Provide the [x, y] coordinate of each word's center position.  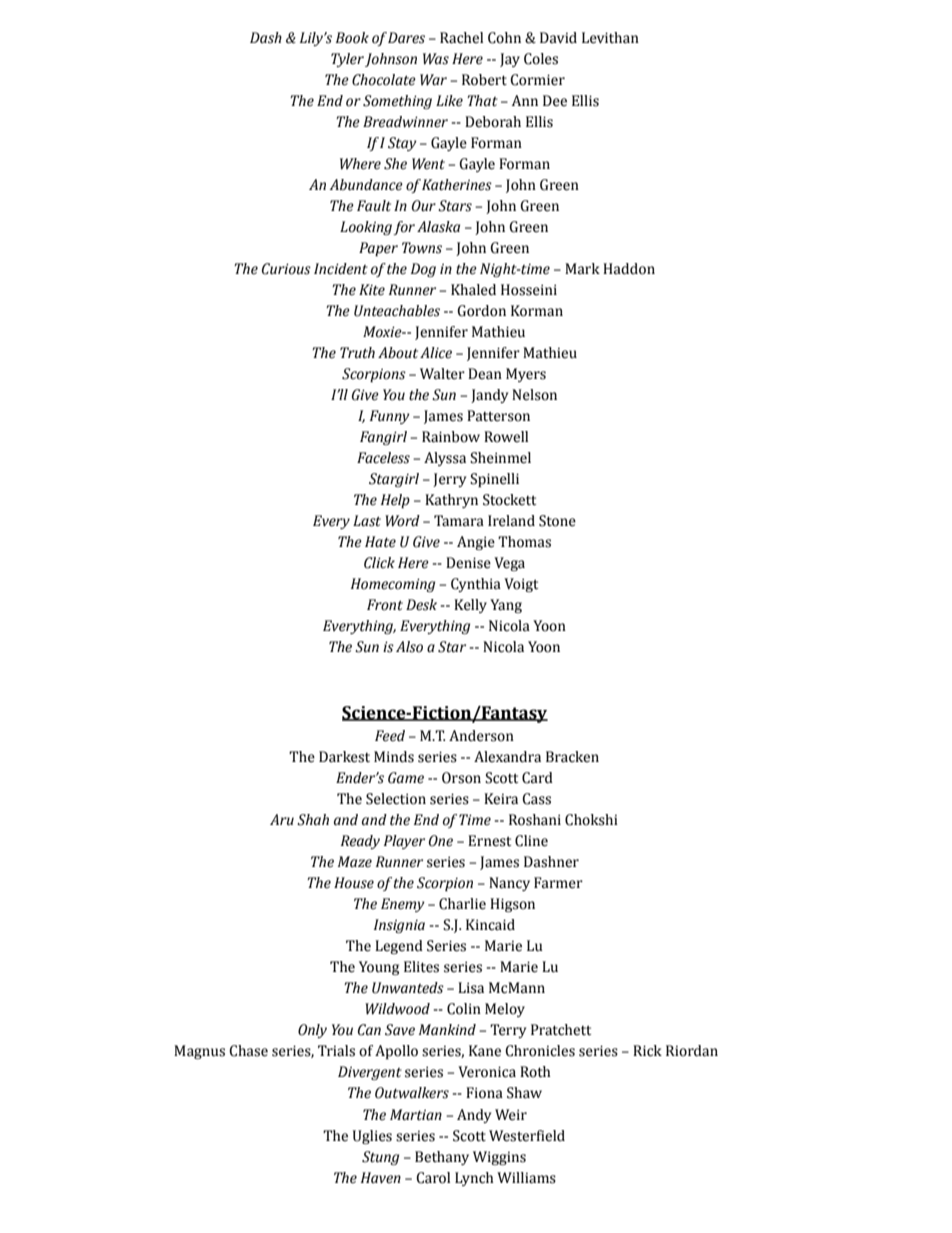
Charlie [462, 904]
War [433, 80]
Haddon [629, 269]
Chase [248, 1051]
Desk [421, 605]
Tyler [347, 60]
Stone [557, 521]
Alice [436, 353]
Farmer [558, 883]
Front [385, 605]
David [558, 38]
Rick [647, 1051]
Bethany [442, 1158]
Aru [282, 820]
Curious [286, 269]
